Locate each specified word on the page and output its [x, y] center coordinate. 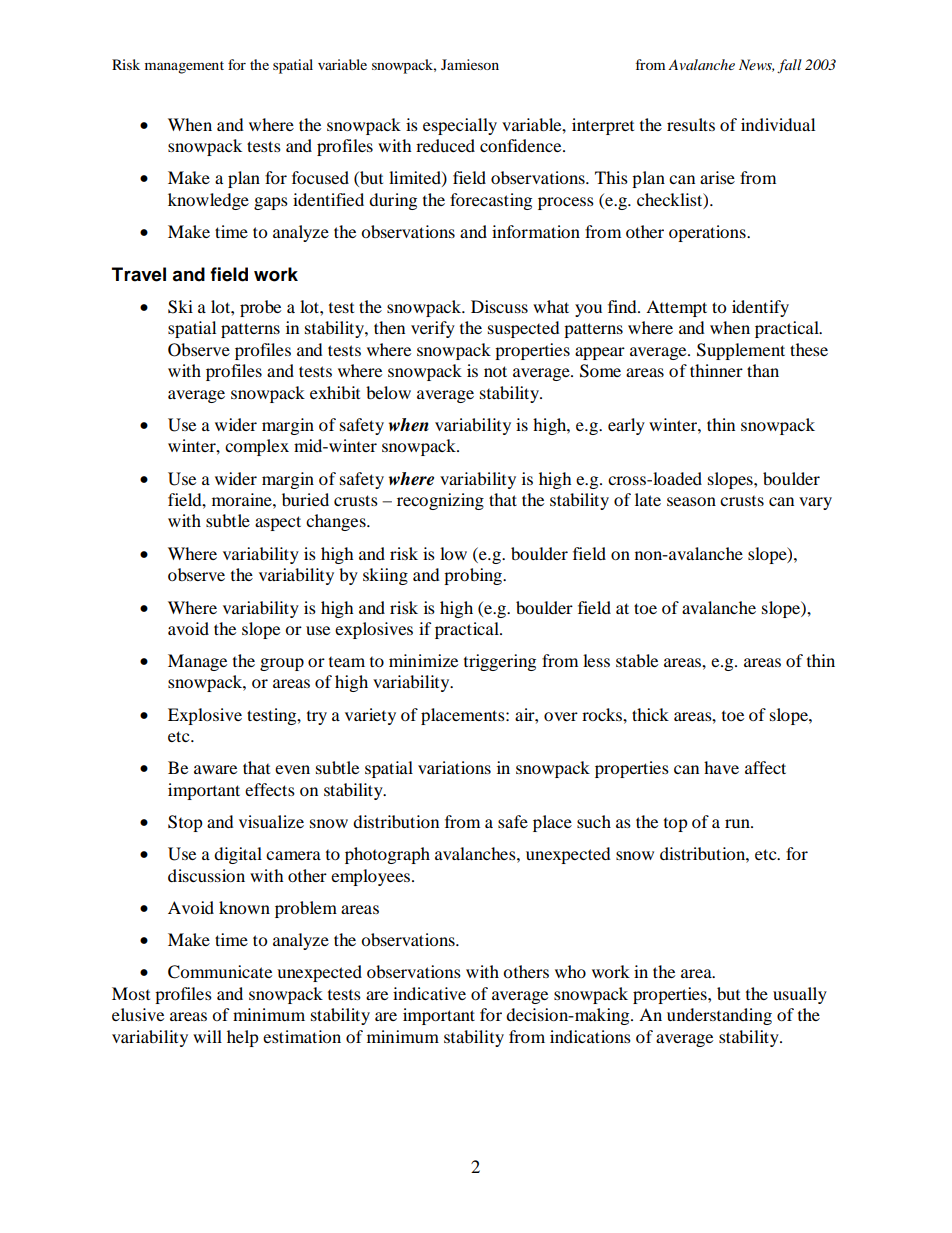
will [207, 1036]
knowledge [208, 201]
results [691, 124]
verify [433, 329]
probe [260, 308]
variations [454, 767]
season [691, 501]
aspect [278, 523]
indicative [429, 993]
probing [474, 576]
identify [760, 308]
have [721, 767]
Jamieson [470, 64]
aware [215, 769]
